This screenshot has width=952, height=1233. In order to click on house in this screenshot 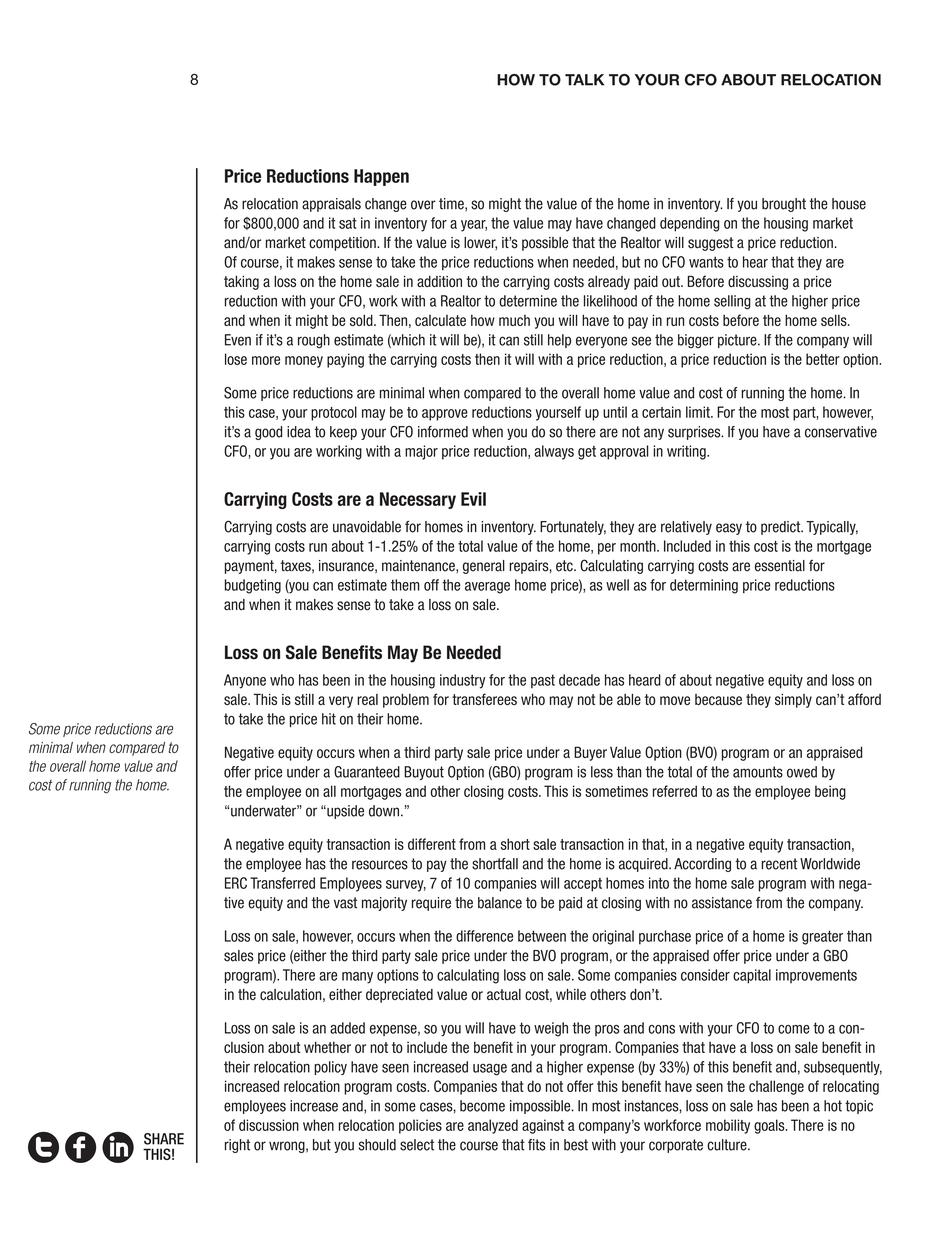, I will do `click(849, 204)`.
